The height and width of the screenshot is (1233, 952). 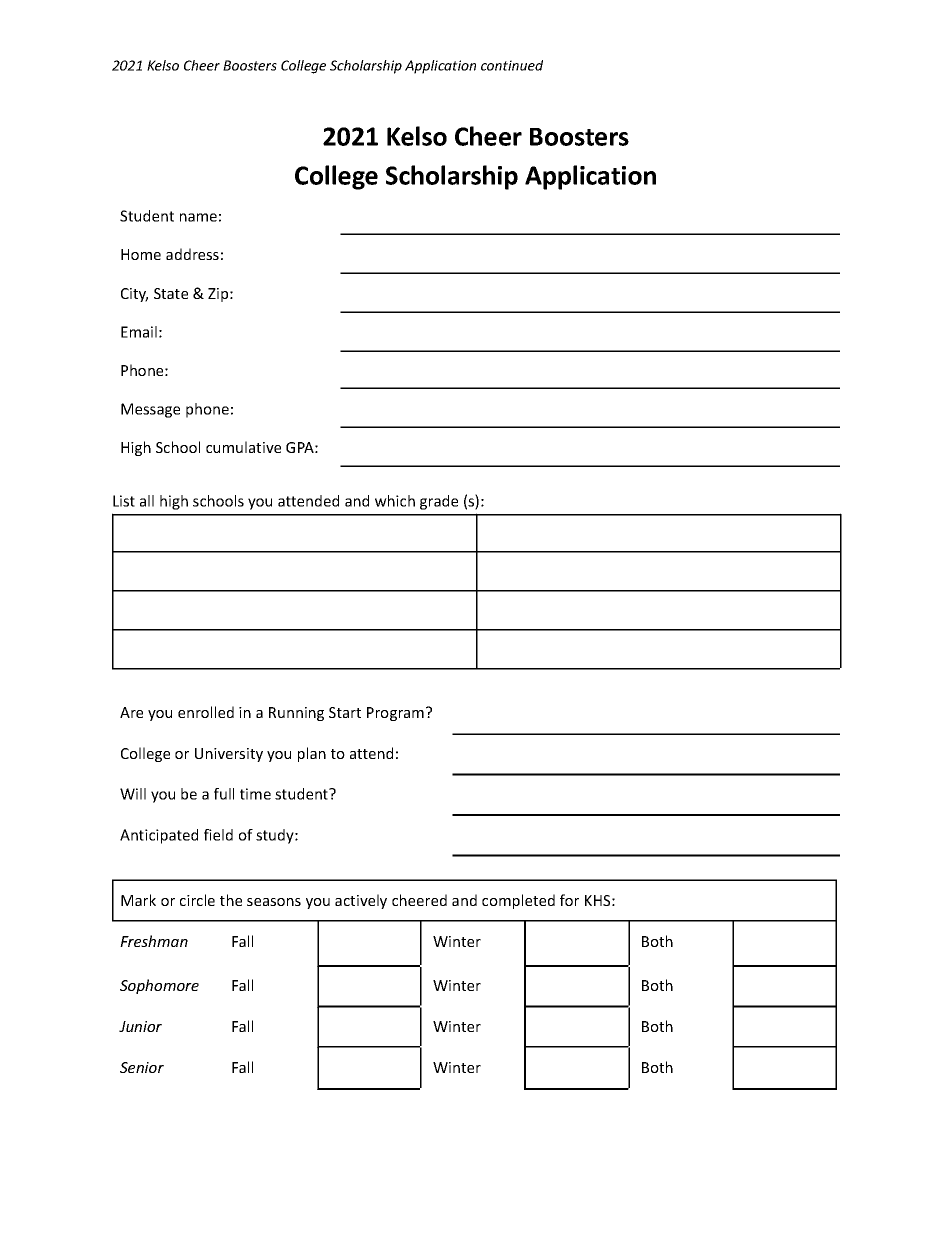 I want to click on Junior, so click(x=140, y=1026).
